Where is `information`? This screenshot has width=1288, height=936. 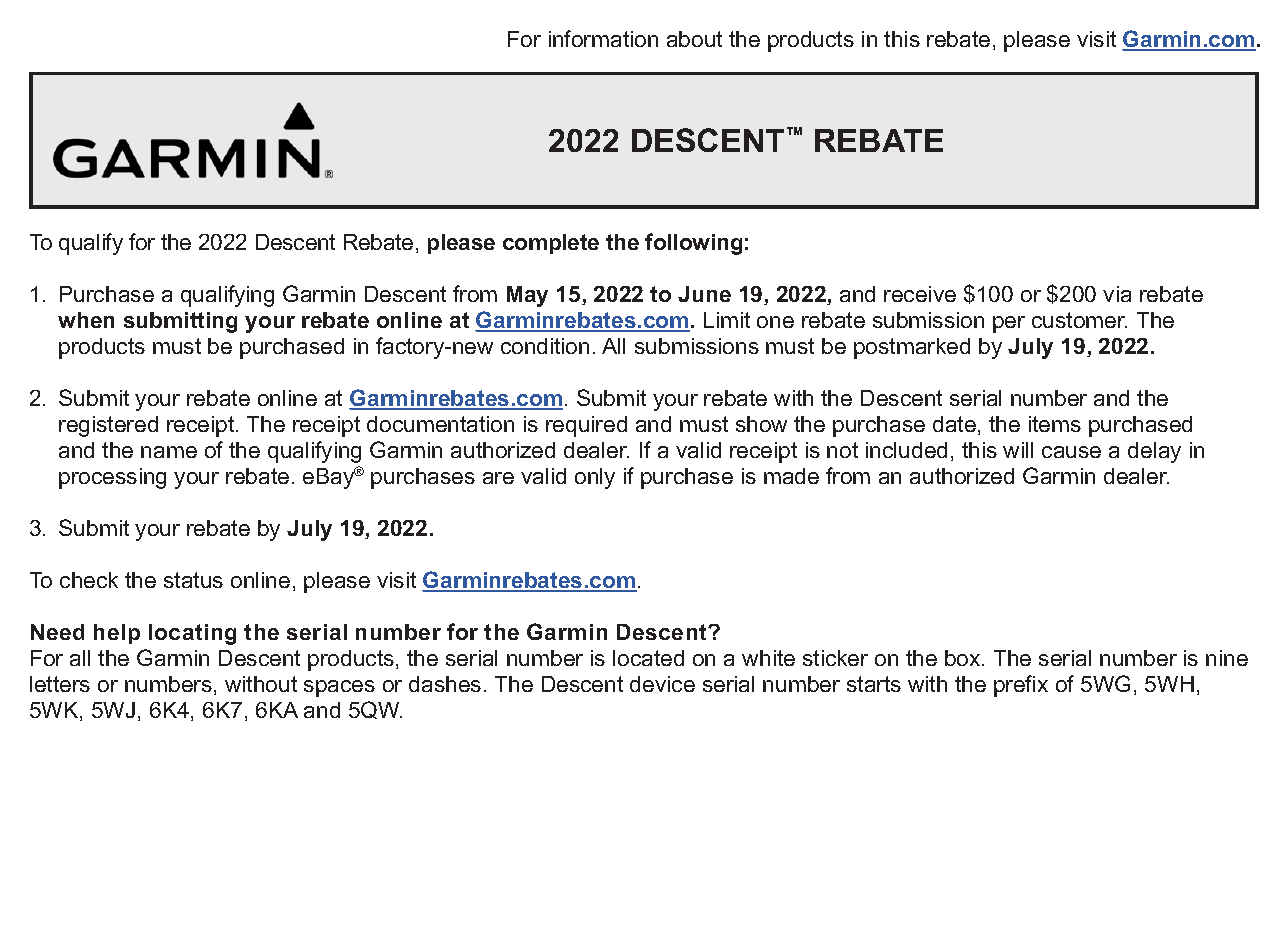 information is located at coordinates (603, 38).
